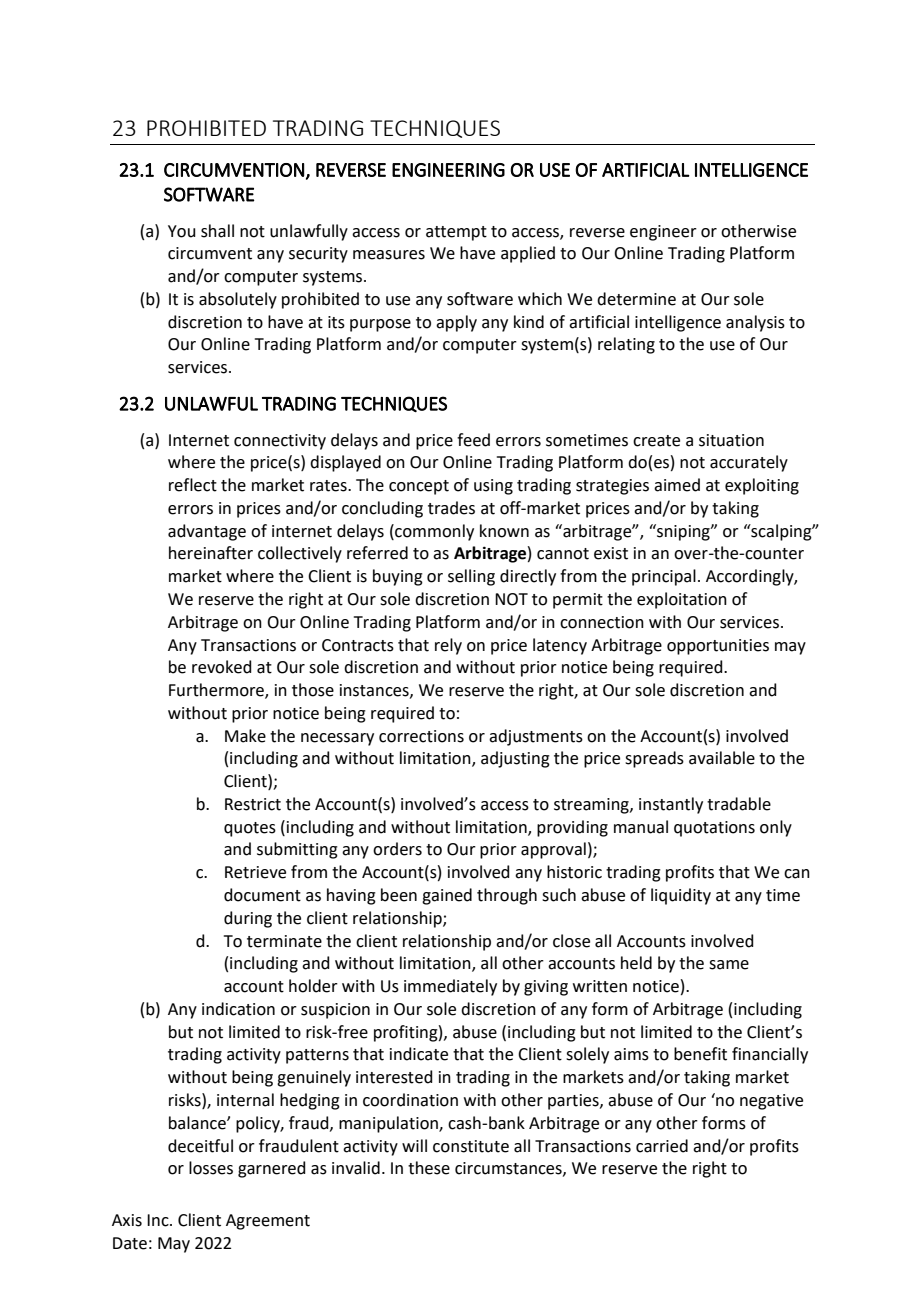 This page has height=1309, width=924. What do you see at coordinates (245, 736) in the page?
I see `Make` at bounding box center [245, 736].
